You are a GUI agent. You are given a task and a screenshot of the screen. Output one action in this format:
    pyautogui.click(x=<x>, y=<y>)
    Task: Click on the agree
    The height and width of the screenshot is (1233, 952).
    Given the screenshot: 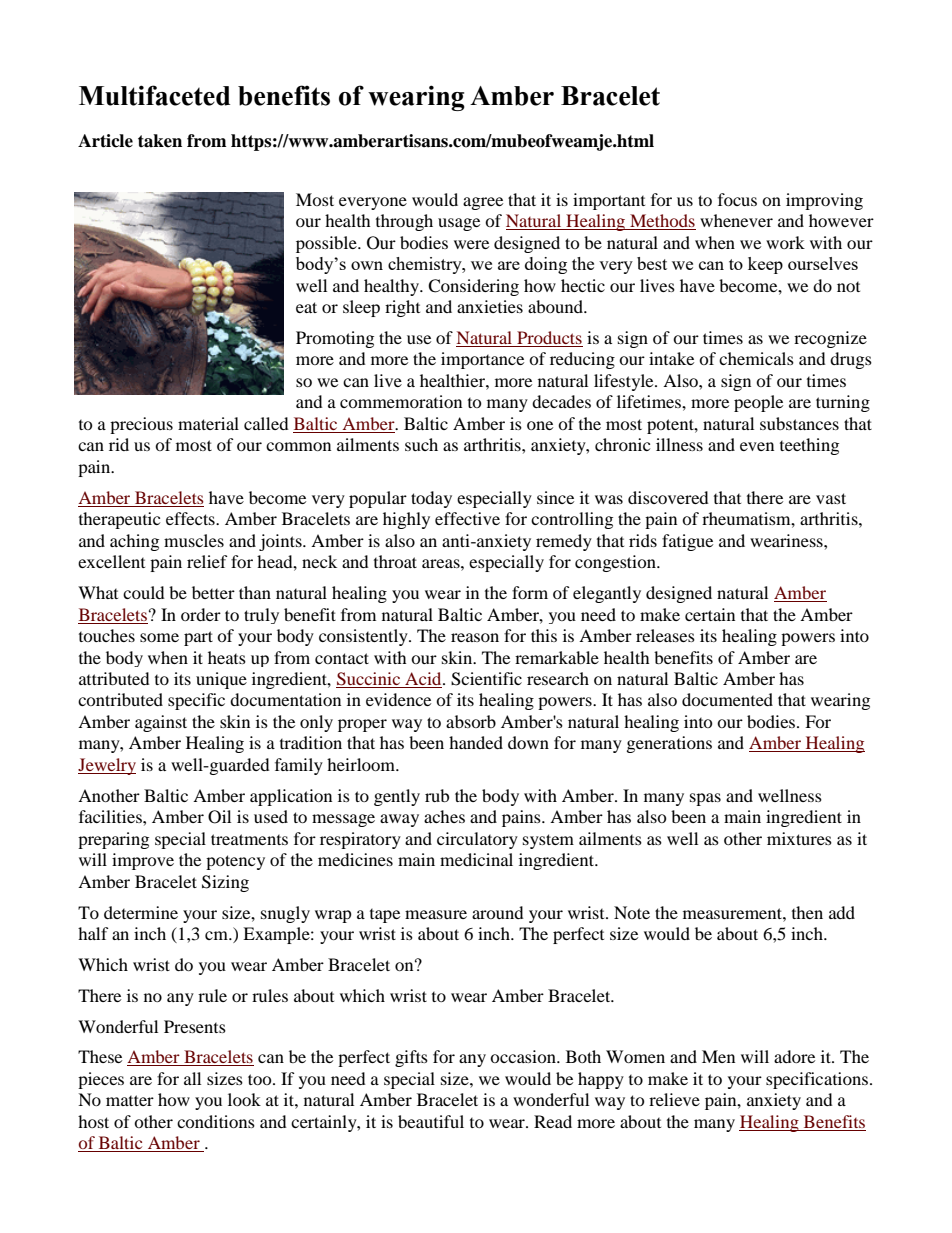 What is the action you would take?
    pyautogui.click(x=483, y=203)
